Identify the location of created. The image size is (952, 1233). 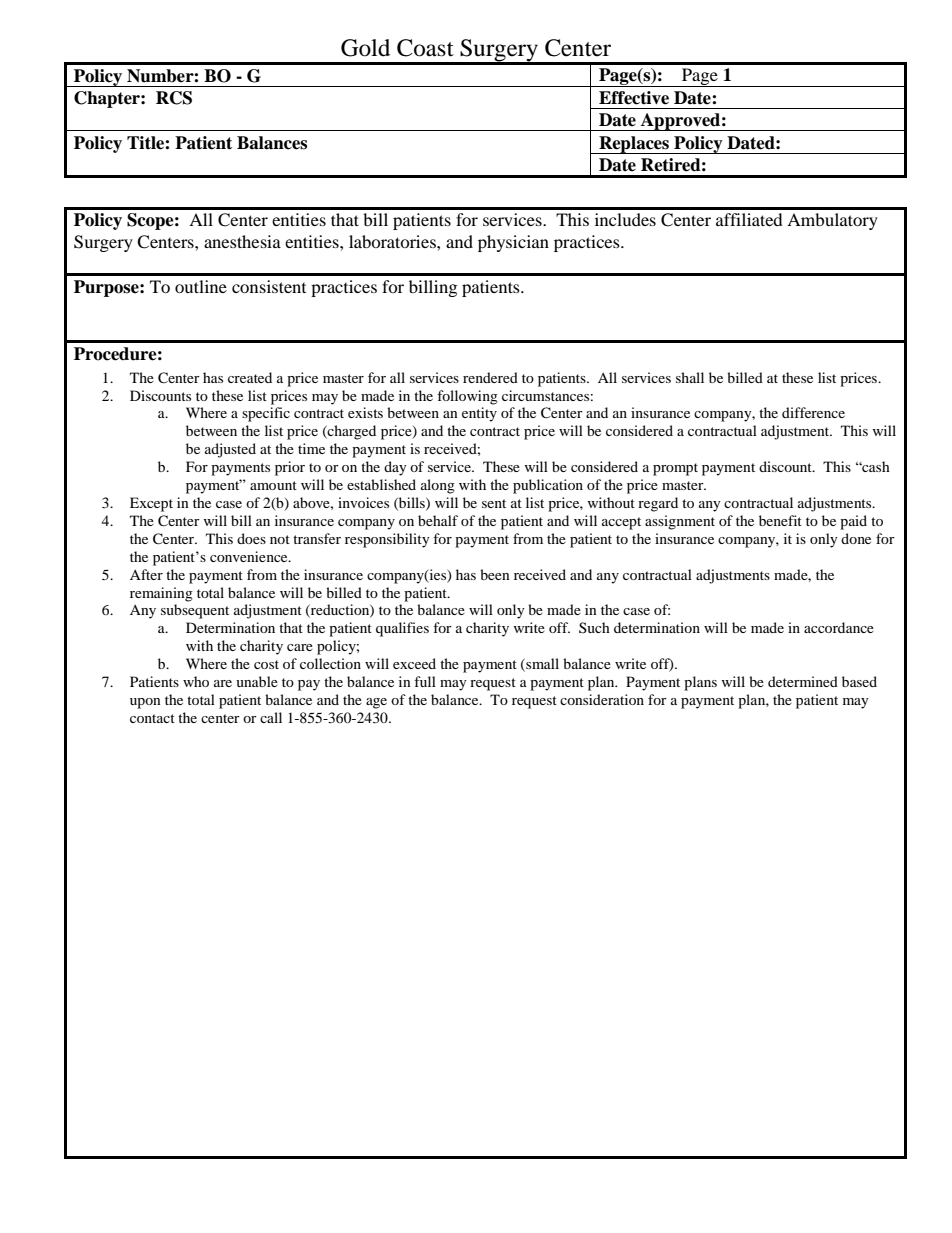
(250, 377).
